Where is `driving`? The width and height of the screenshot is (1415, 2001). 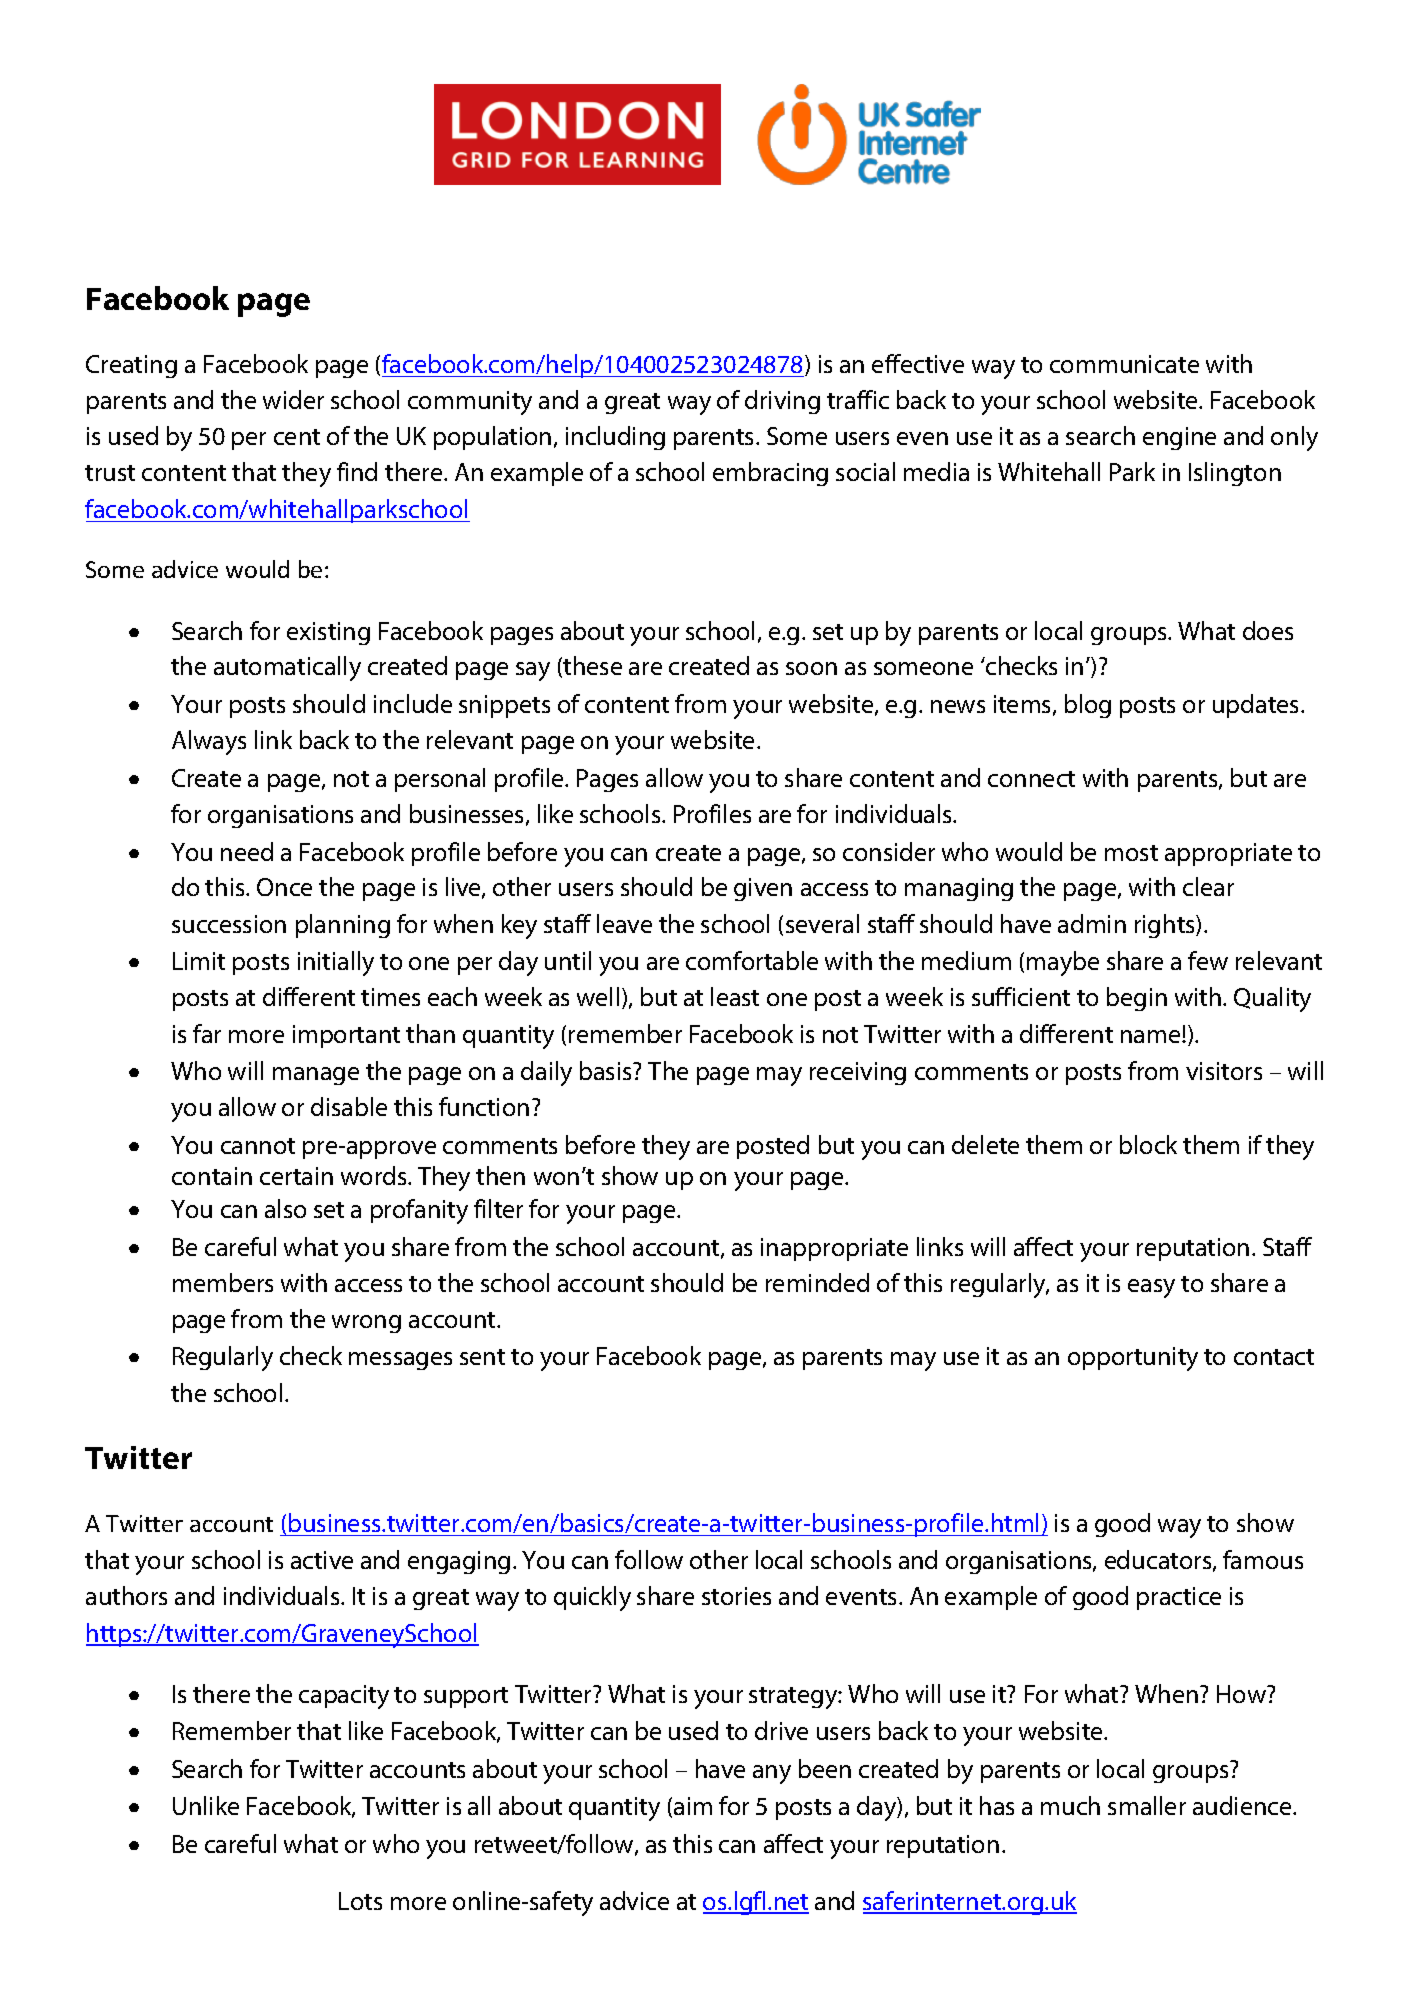
driving is located at coordinates (782, 402).
